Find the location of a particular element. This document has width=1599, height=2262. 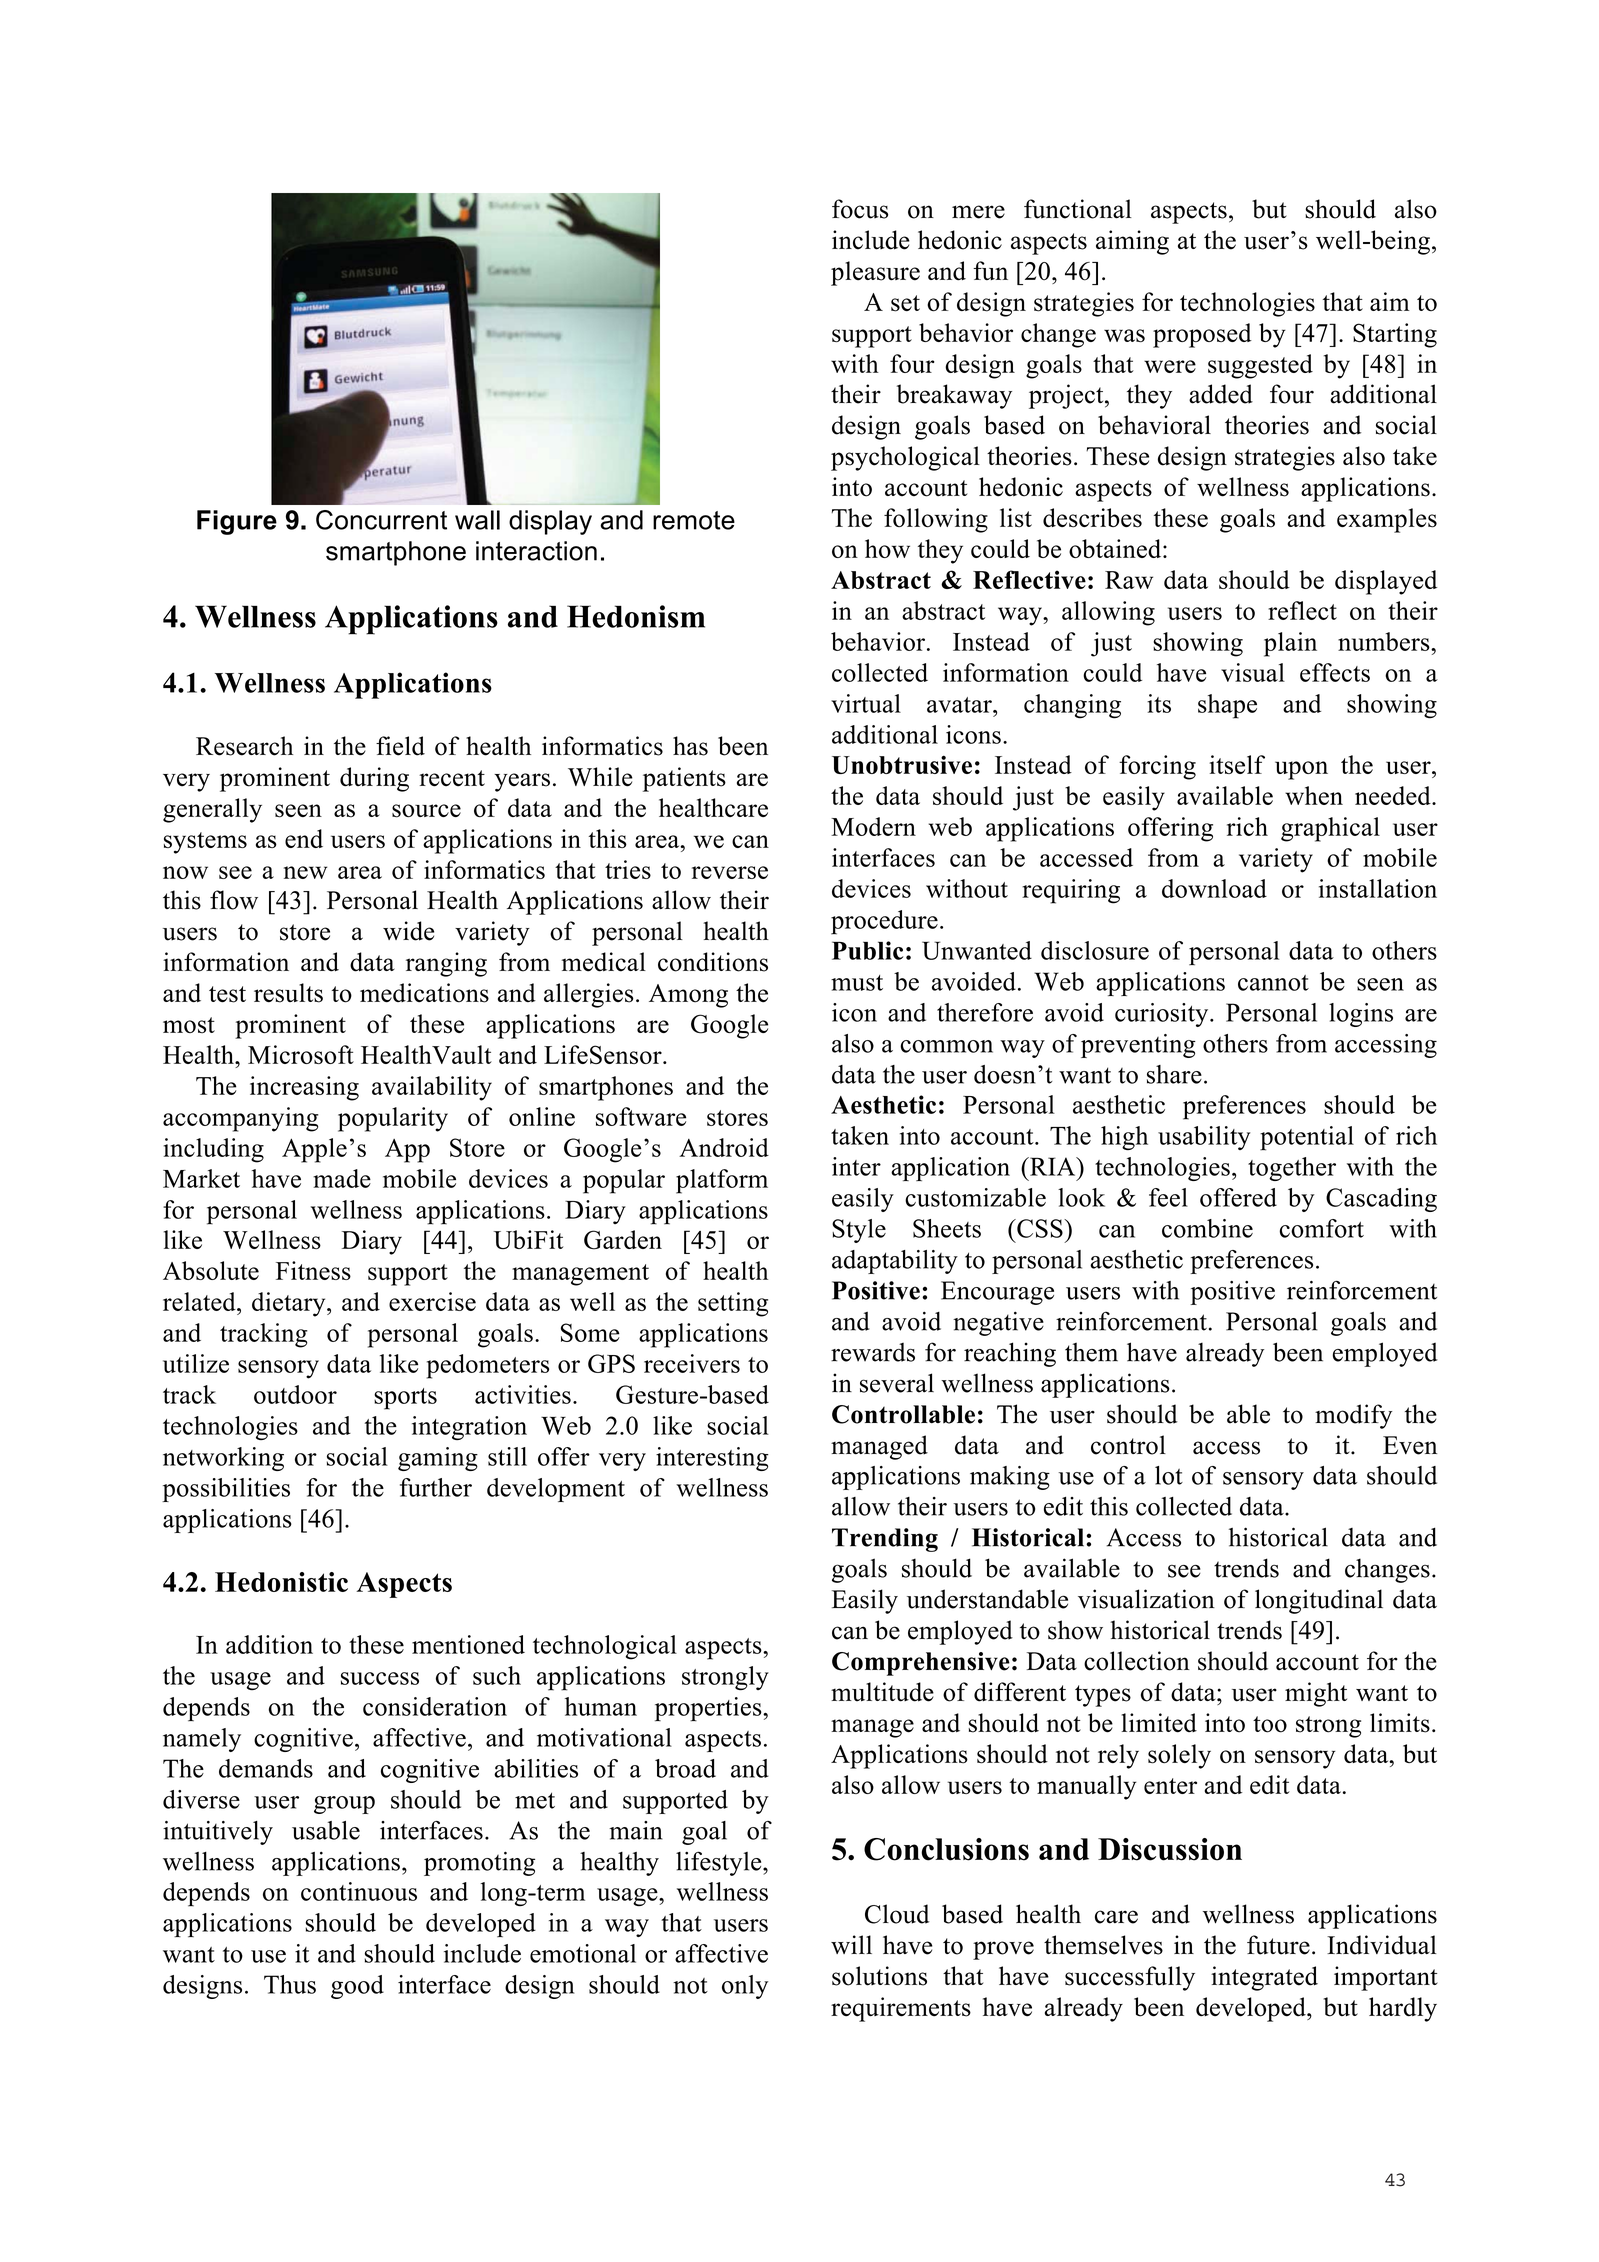

proposed is located at coordinates (1202, 335).
